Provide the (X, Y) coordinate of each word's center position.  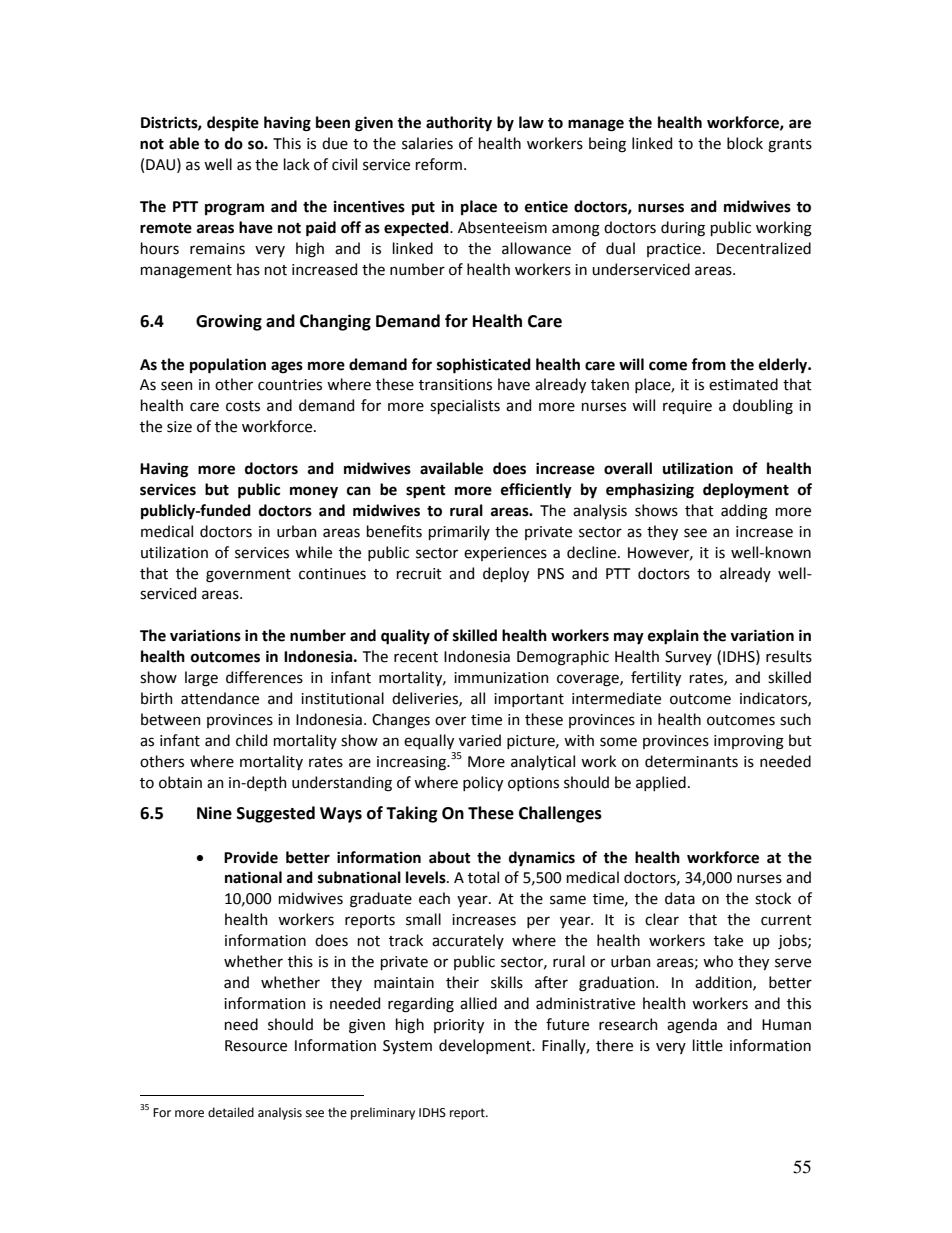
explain (673, 637)
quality (405, 637)
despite (233, 124)
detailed (231, 1112)
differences (264, 677)
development (486, 1046)
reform (440, 164)
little (708, 1045)
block (745, 143)
